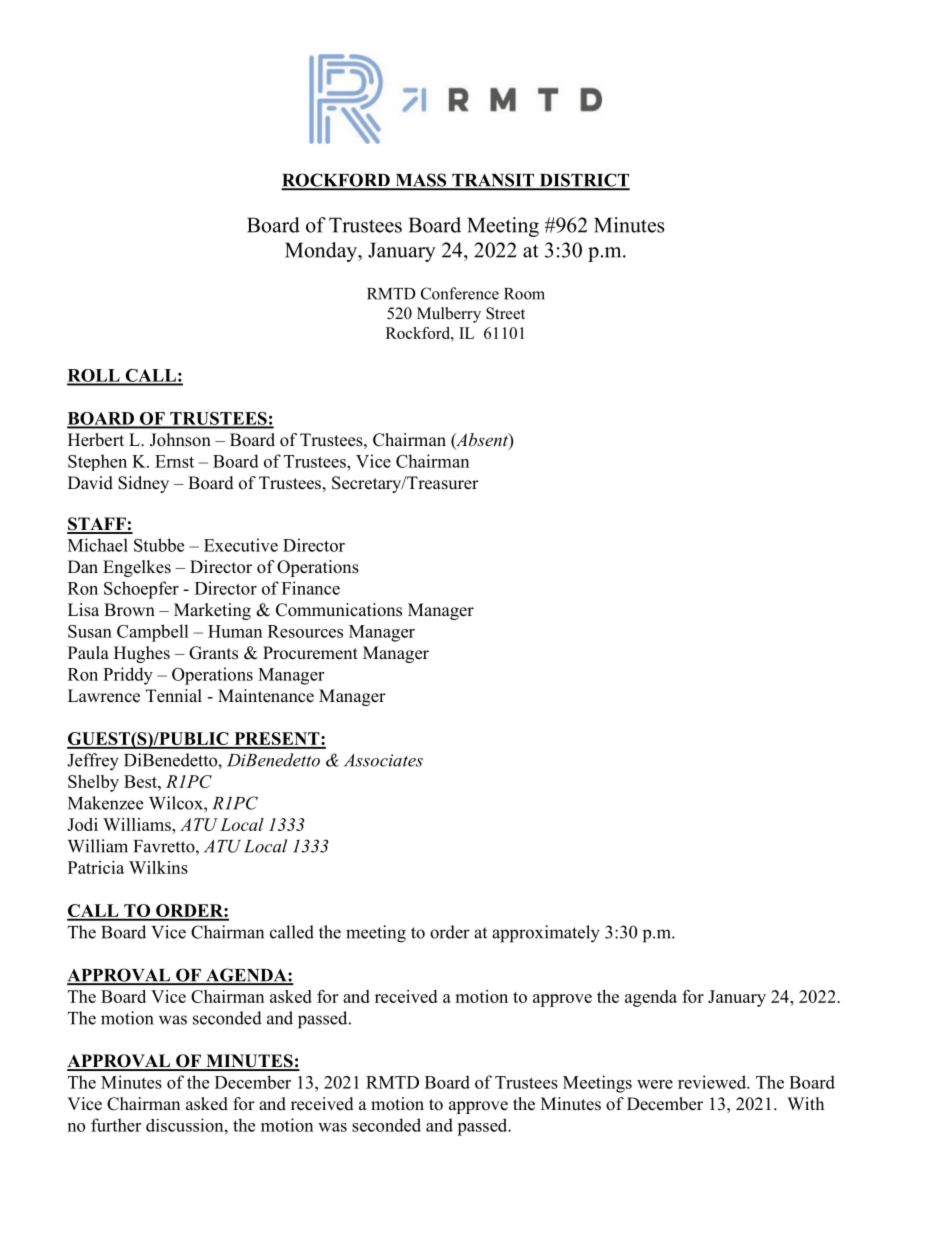 The height and width of the document is (1233, 952). I want to click on were, so click(655, 1084).
